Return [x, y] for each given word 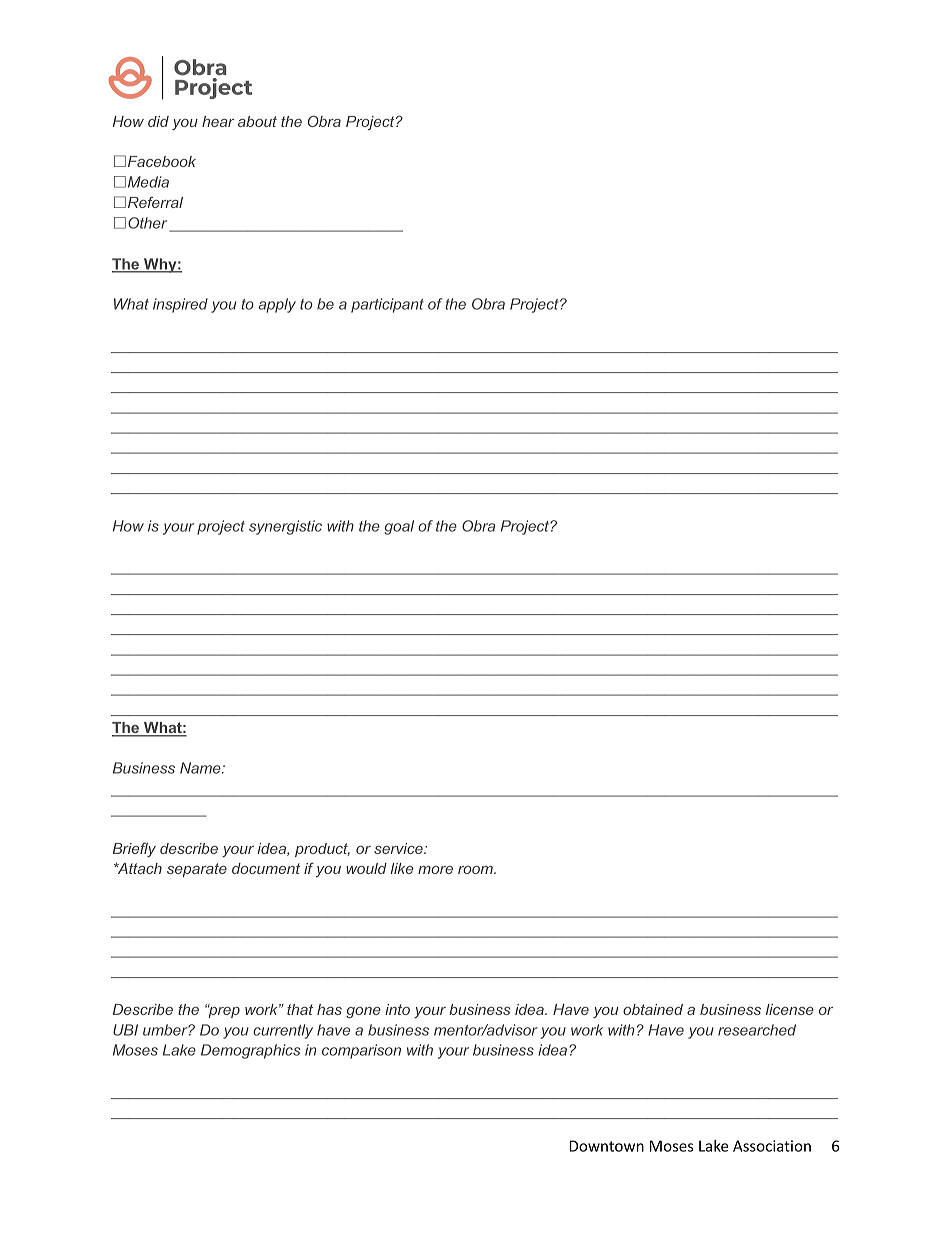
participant [387, 305]
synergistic [285, 527]
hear [218, 121]
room [476, 870]
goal [399, 527]
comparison [361, 1051]
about [257, 121]
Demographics [251, 1051]
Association [772, 1146]
